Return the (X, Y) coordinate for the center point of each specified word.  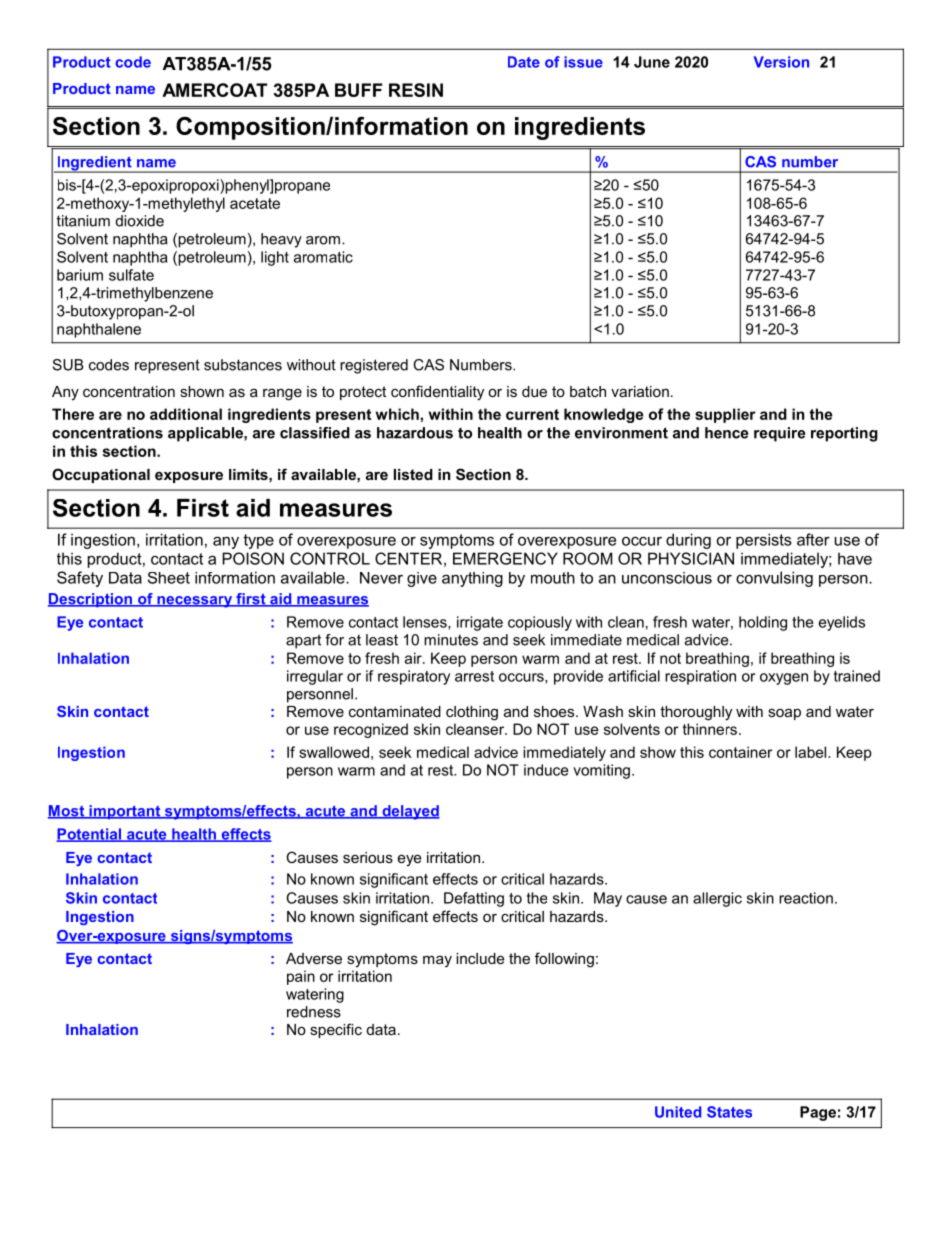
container (740, 752)
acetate (255, 203)
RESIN (416, 90)
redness (314, 1012)
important (125, 812)
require (780, 434)
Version (781, 62)
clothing (472, 713)
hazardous (415, 433)
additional (186, 414)
